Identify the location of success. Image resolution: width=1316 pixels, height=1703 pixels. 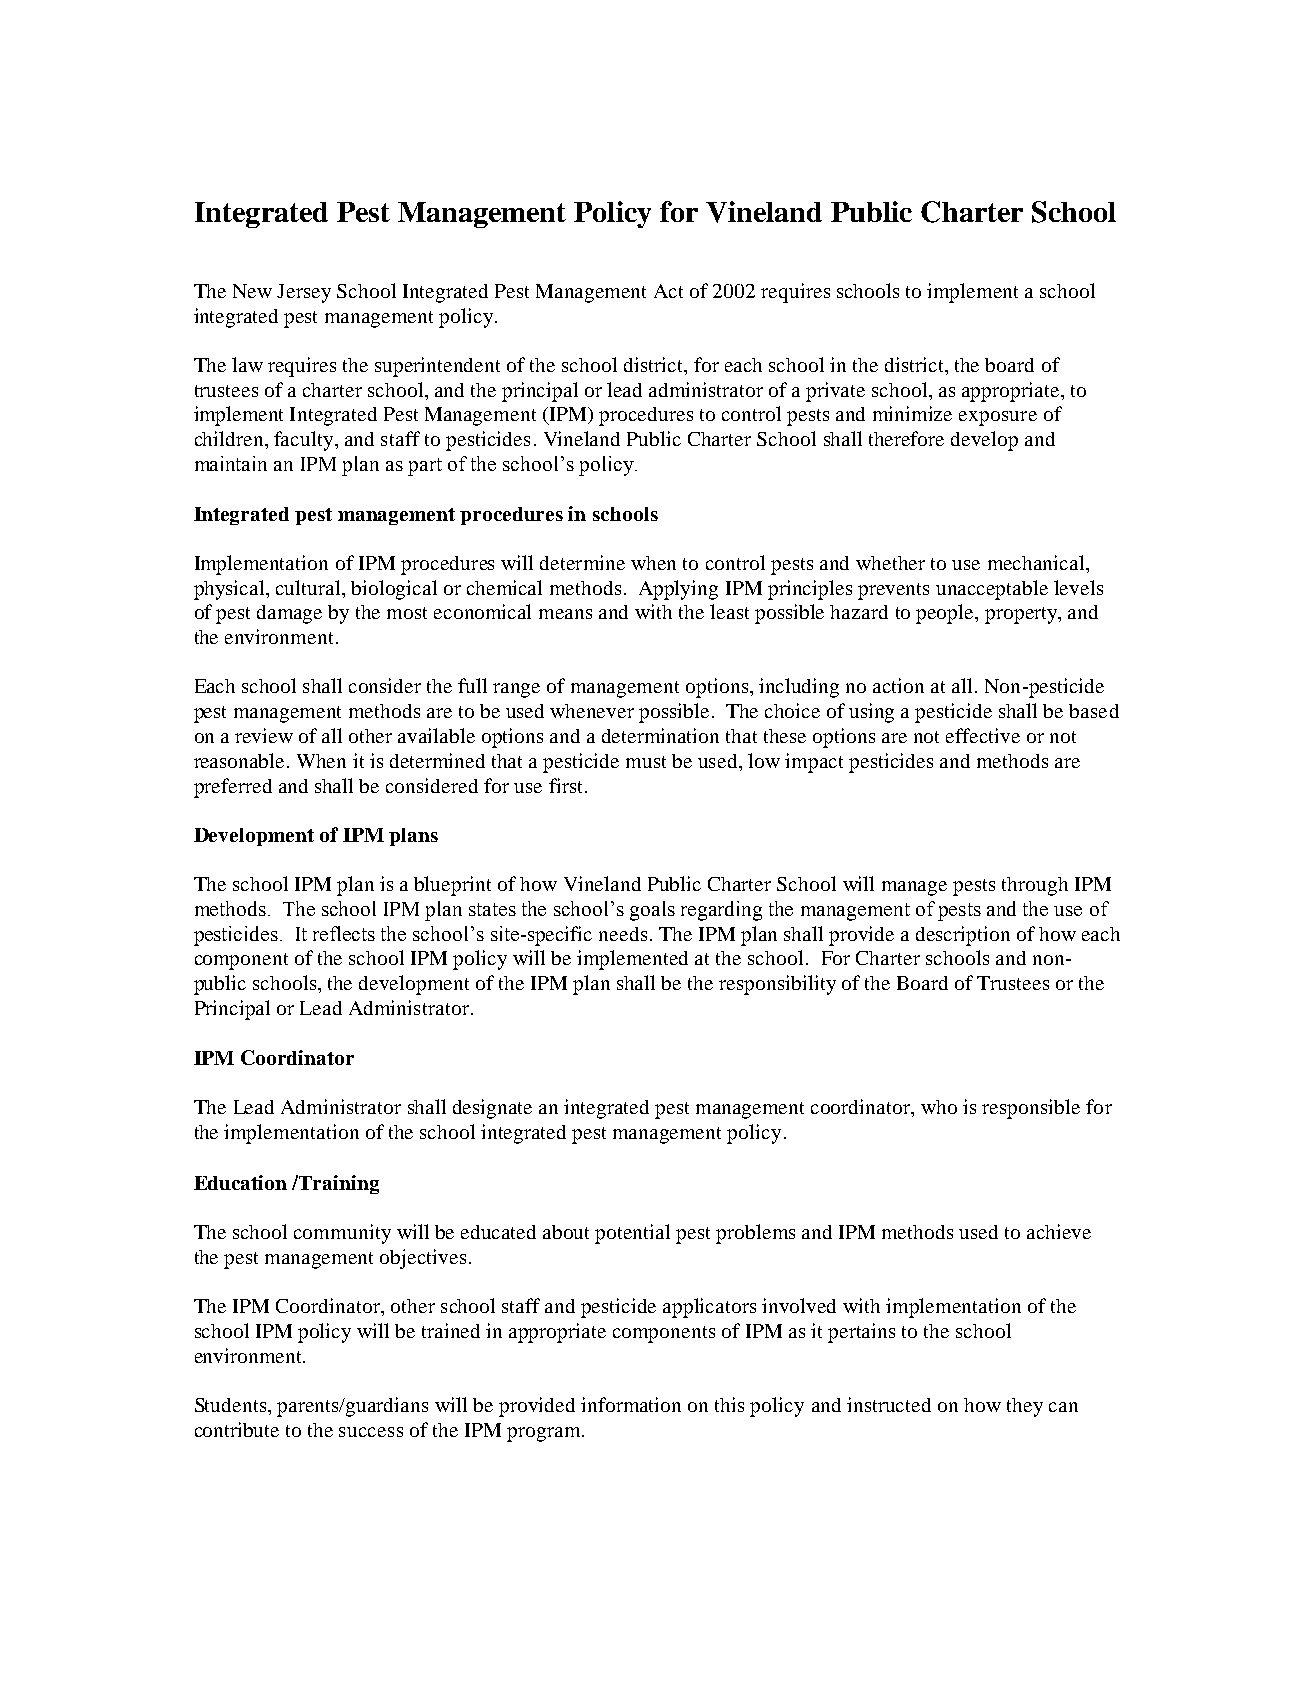
(371, 1432).
